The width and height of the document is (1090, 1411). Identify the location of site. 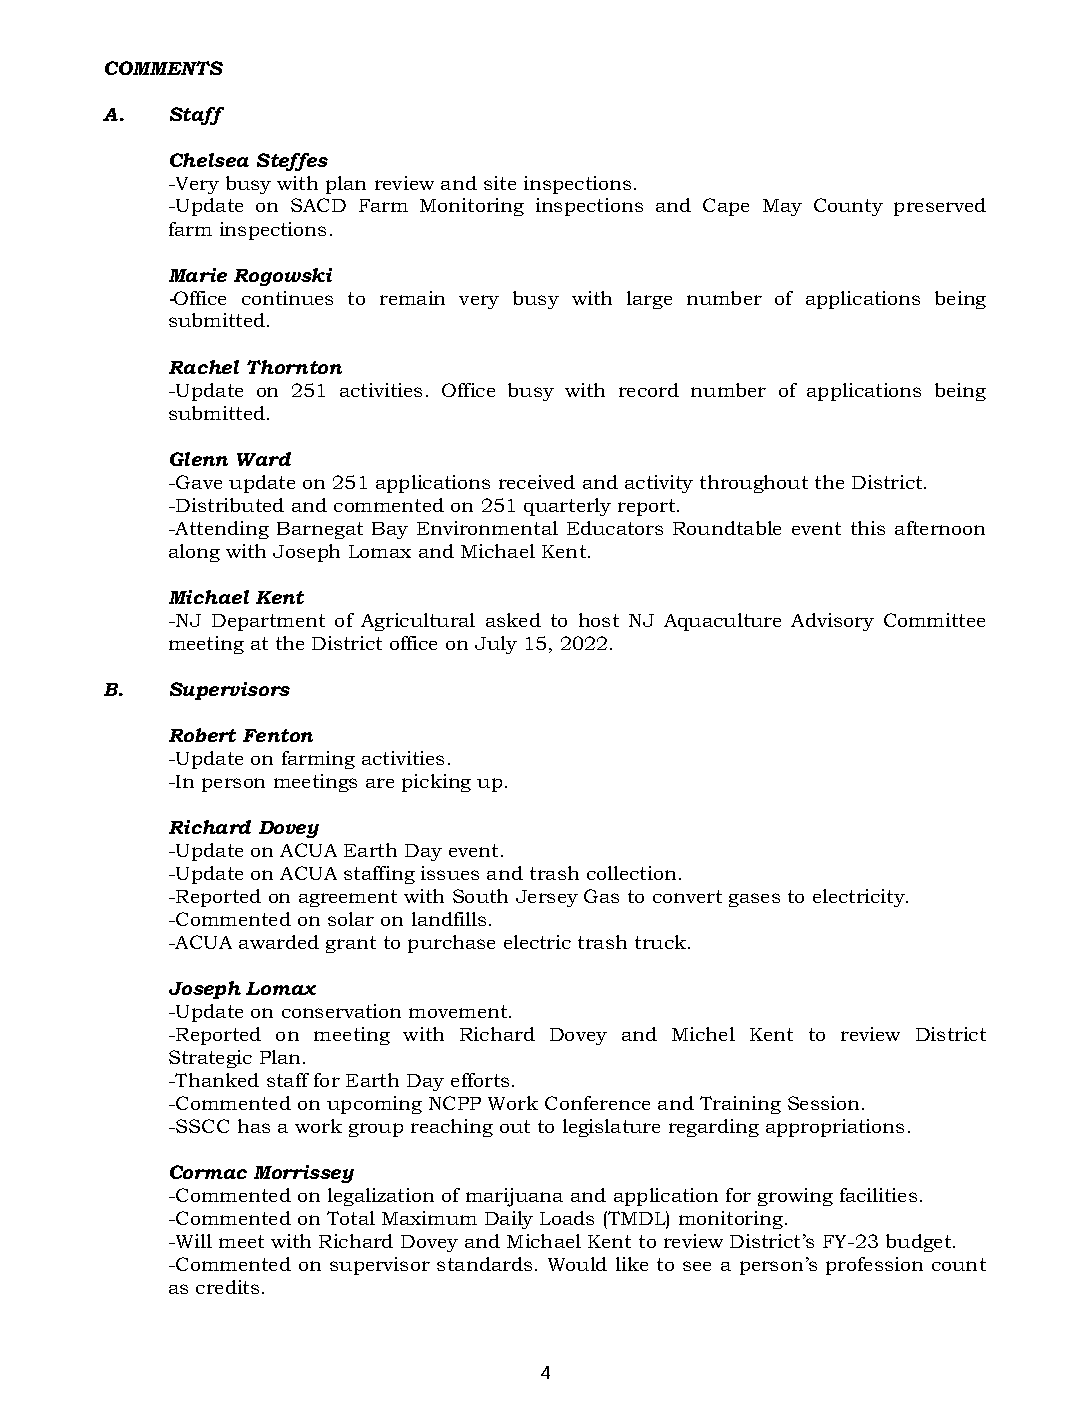
(500, 183).
